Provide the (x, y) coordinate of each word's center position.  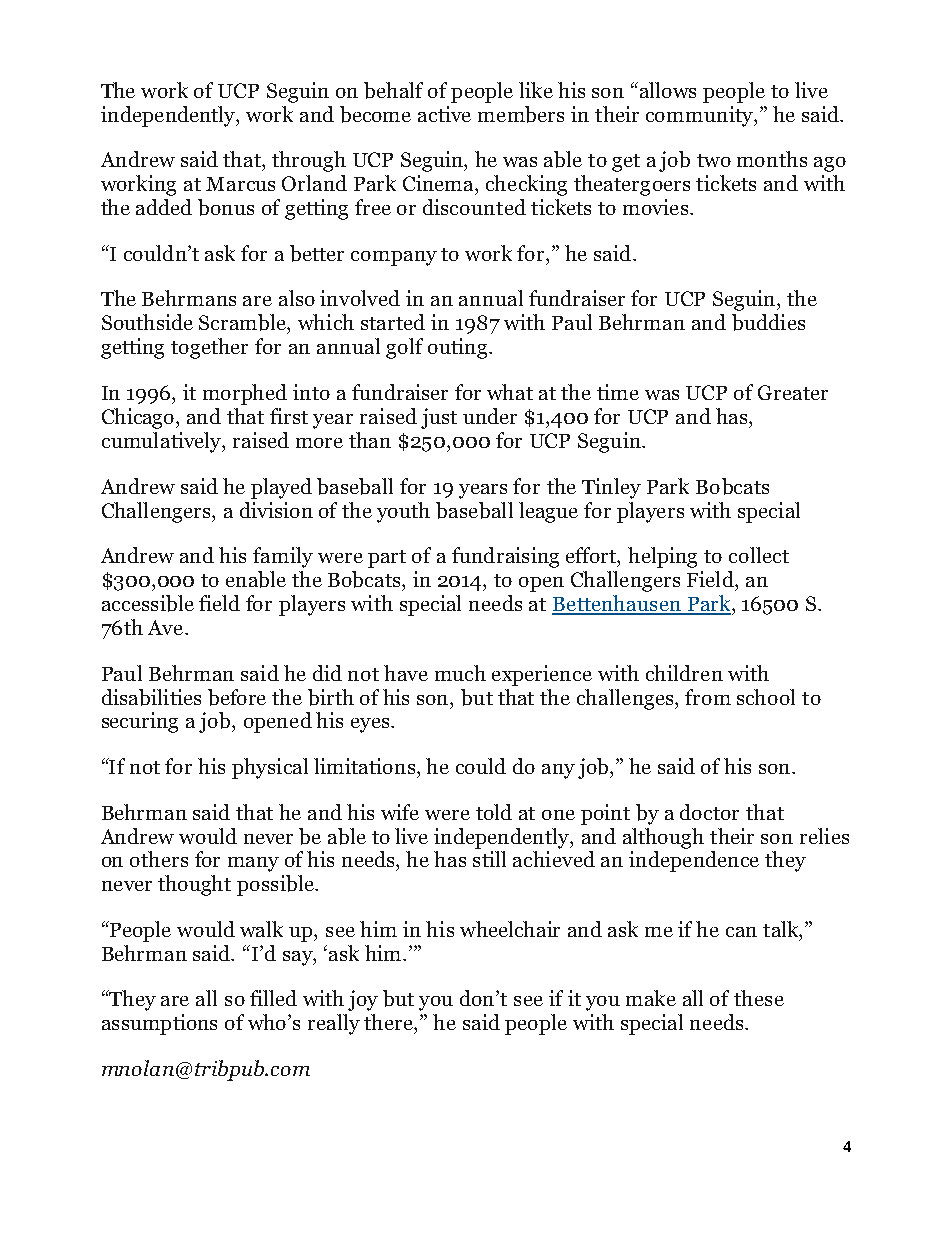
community (700, 116)
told (494, 812)
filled (273, 998)
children (684, 673)
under (490, 416)
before (237, 697)
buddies (768, 322)
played (281, 488)
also (297, 298)
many (253, 864)
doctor (709, 812)
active (444, 114)
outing (459, 348)
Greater (793, 392)
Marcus (240, 184)
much (460, 673)
